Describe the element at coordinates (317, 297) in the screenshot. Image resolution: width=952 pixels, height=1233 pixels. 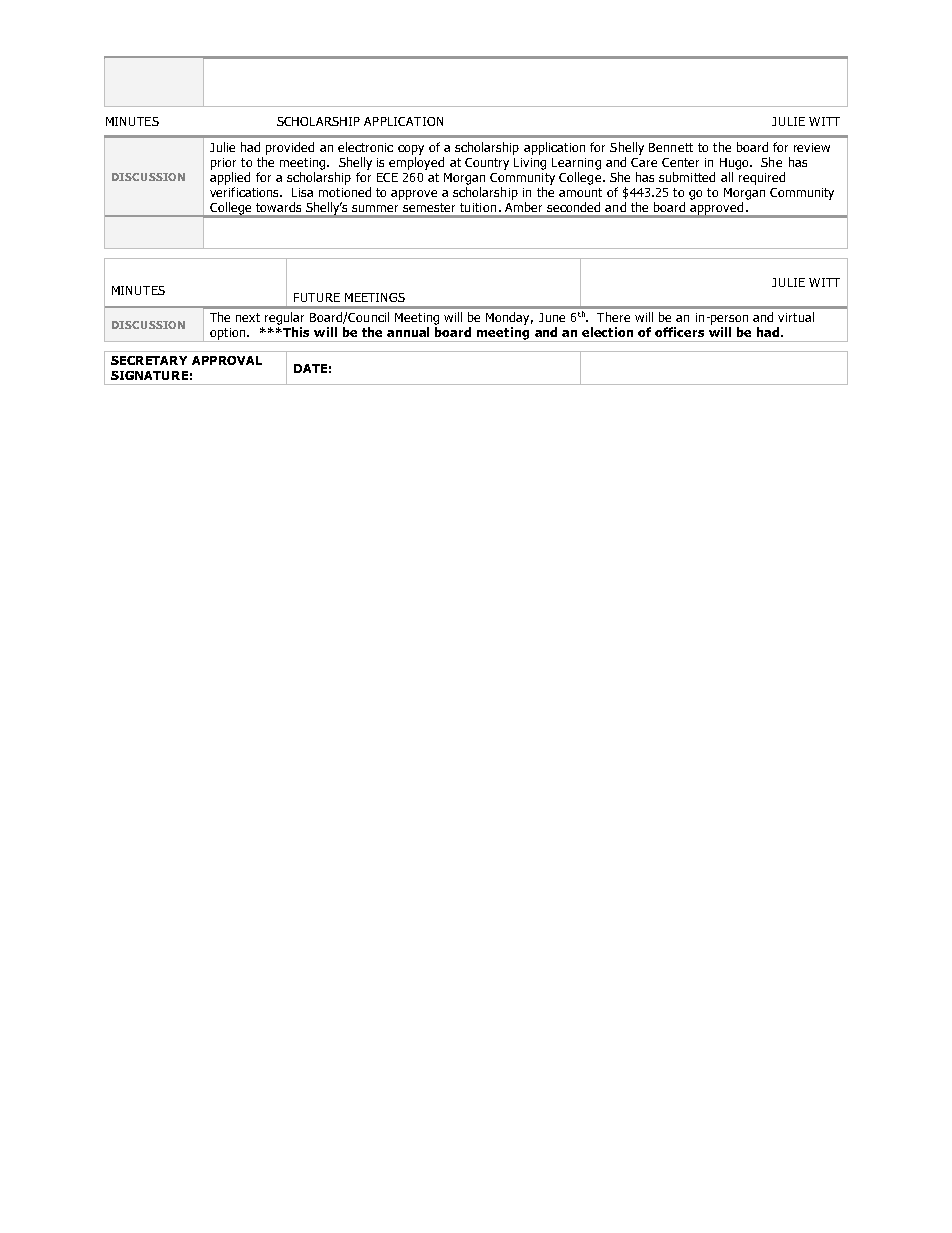
I see `FUTURE` at that location.
